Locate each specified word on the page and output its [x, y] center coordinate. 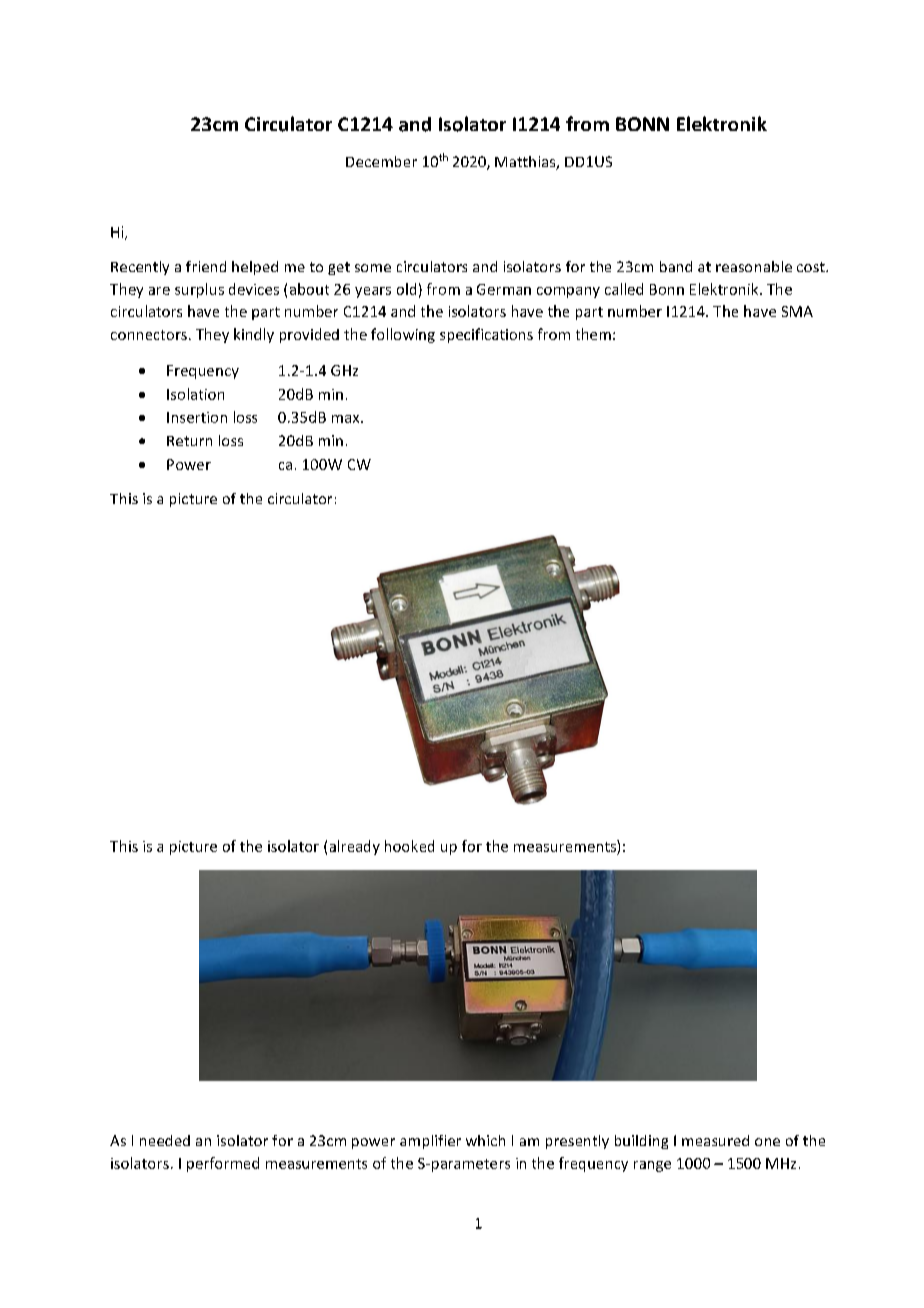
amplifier [430, 1142]
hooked [409, 846]
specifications [486, 335]
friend [206, 266]
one [767, 1142]
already [355, 847]
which [485, 1140]
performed [223, 1164]
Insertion [197, 417]
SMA [797, 311]
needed [165, 1140]
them [593, 334]
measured [715, 1140]
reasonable [754, 266]
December [381, 161]
